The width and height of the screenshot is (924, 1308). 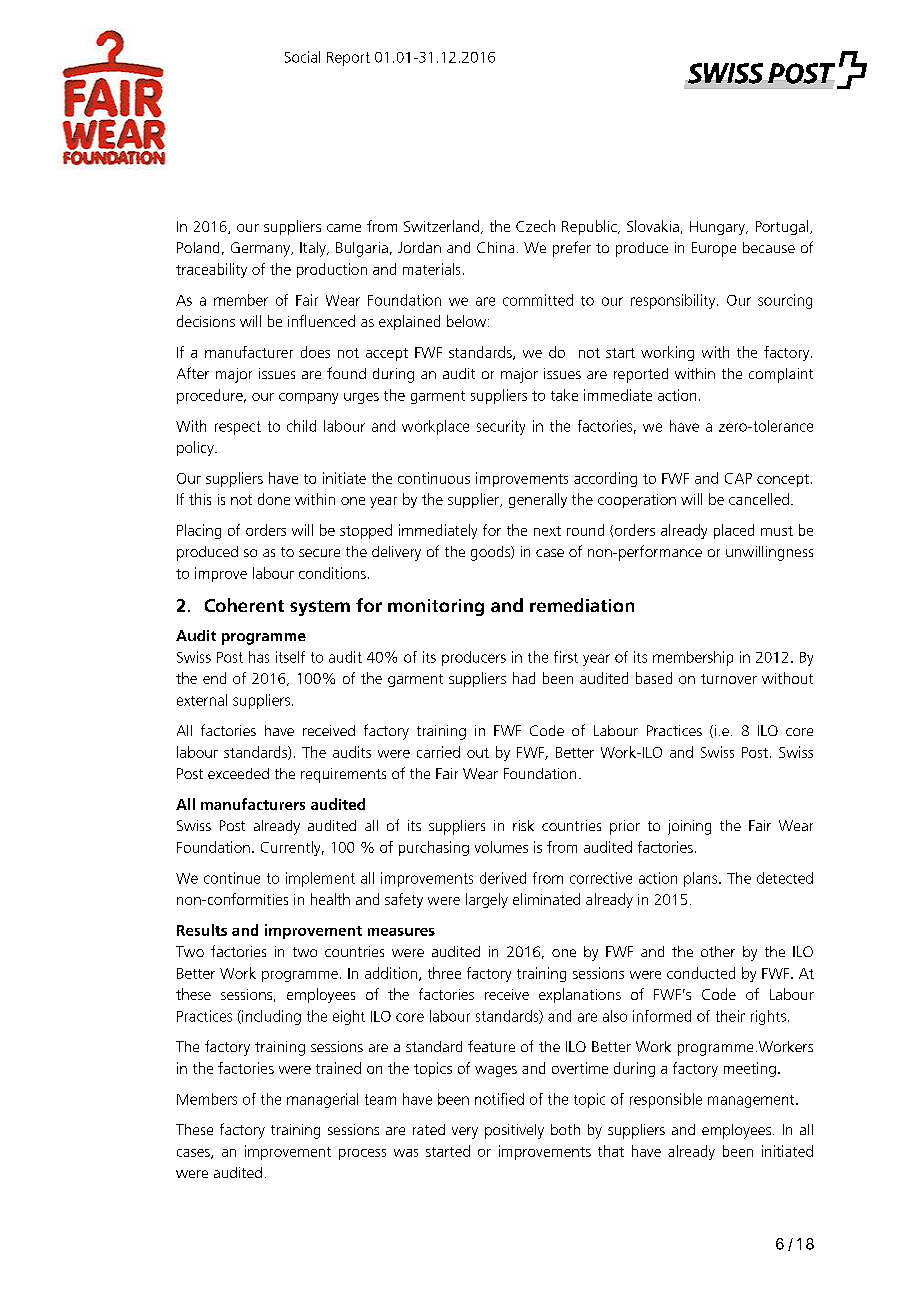 I want to click on carried, so click(x=438, y=752).
